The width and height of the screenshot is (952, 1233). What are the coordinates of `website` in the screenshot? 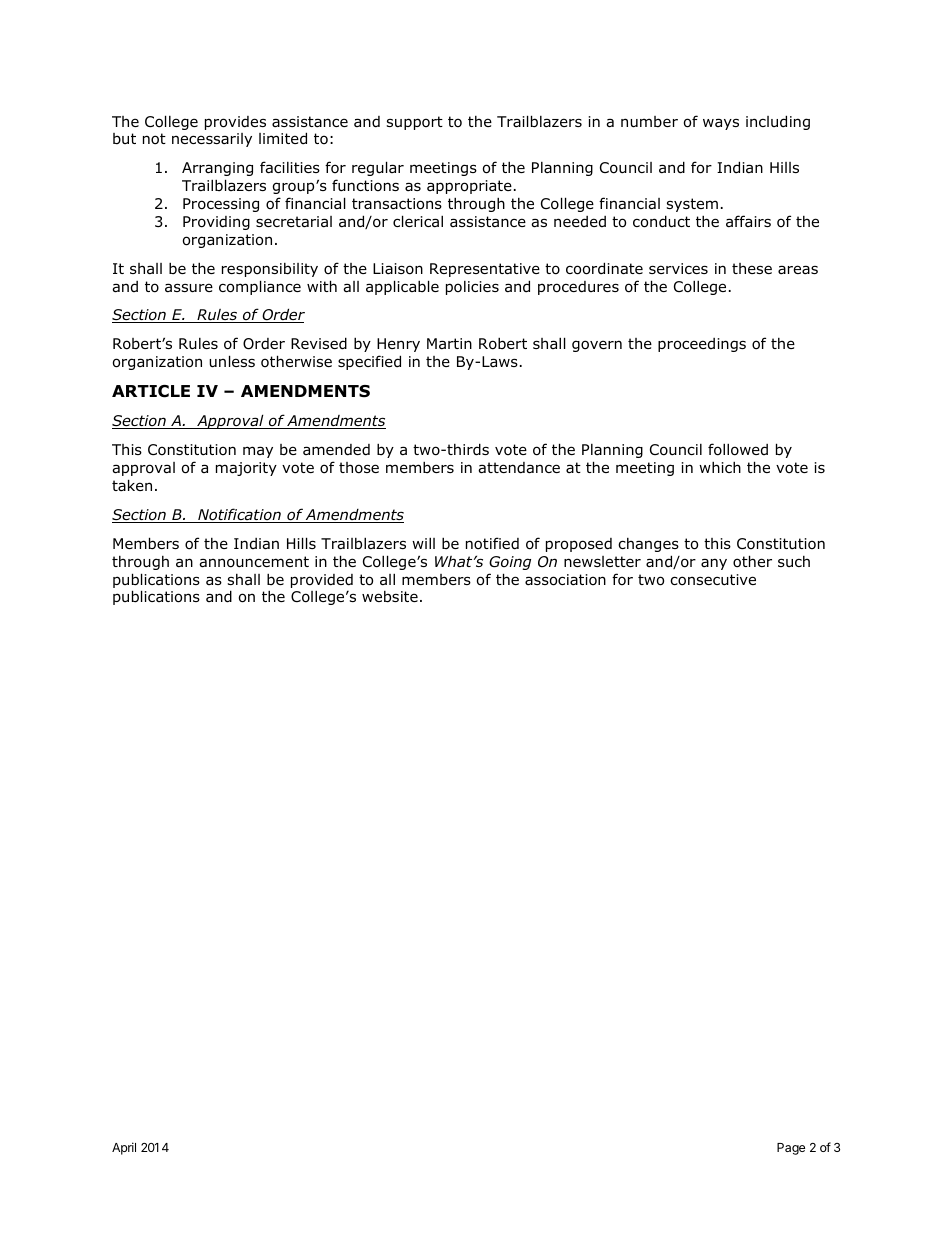 It's located at (390, 597).
